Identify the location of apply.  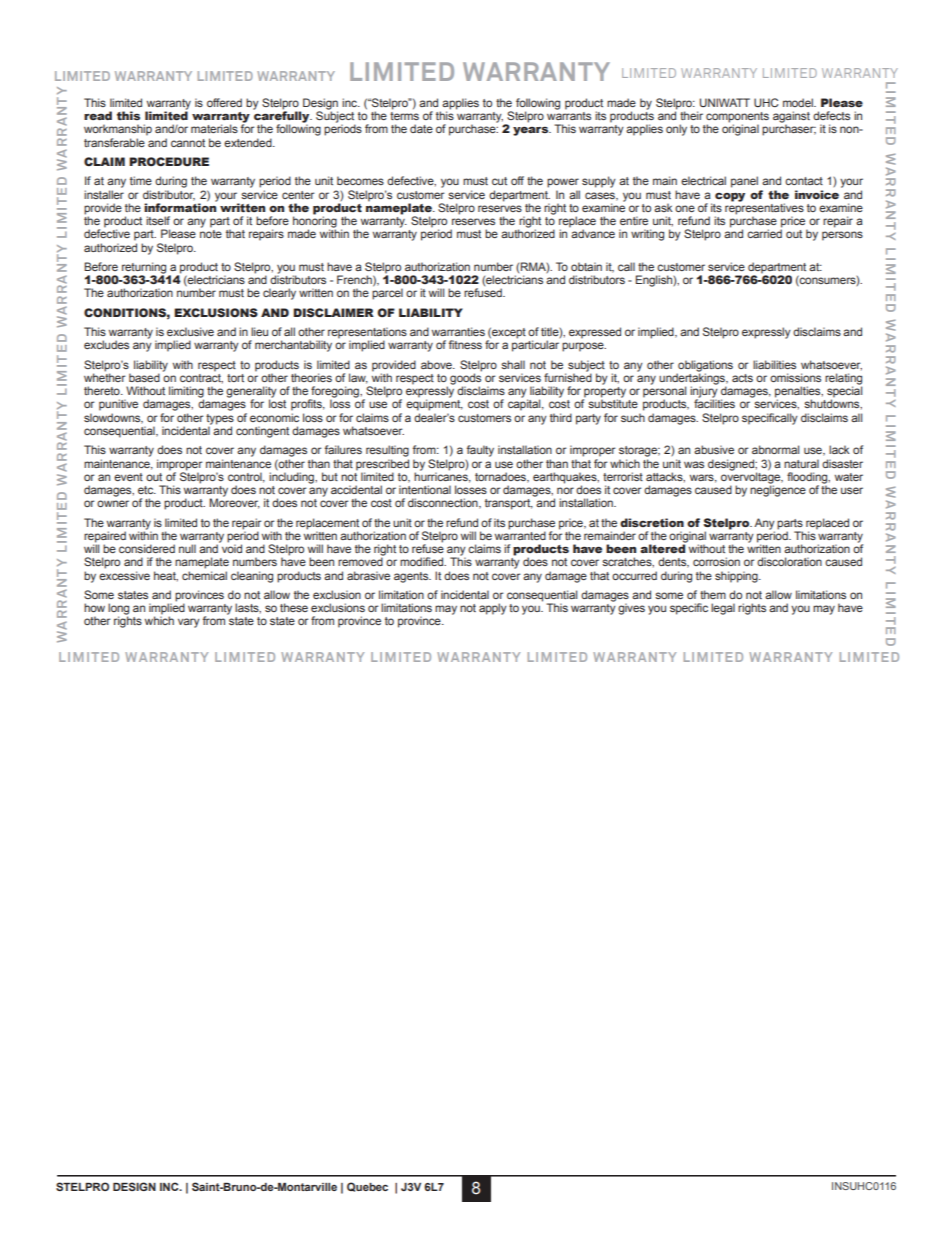
(493, 609).
